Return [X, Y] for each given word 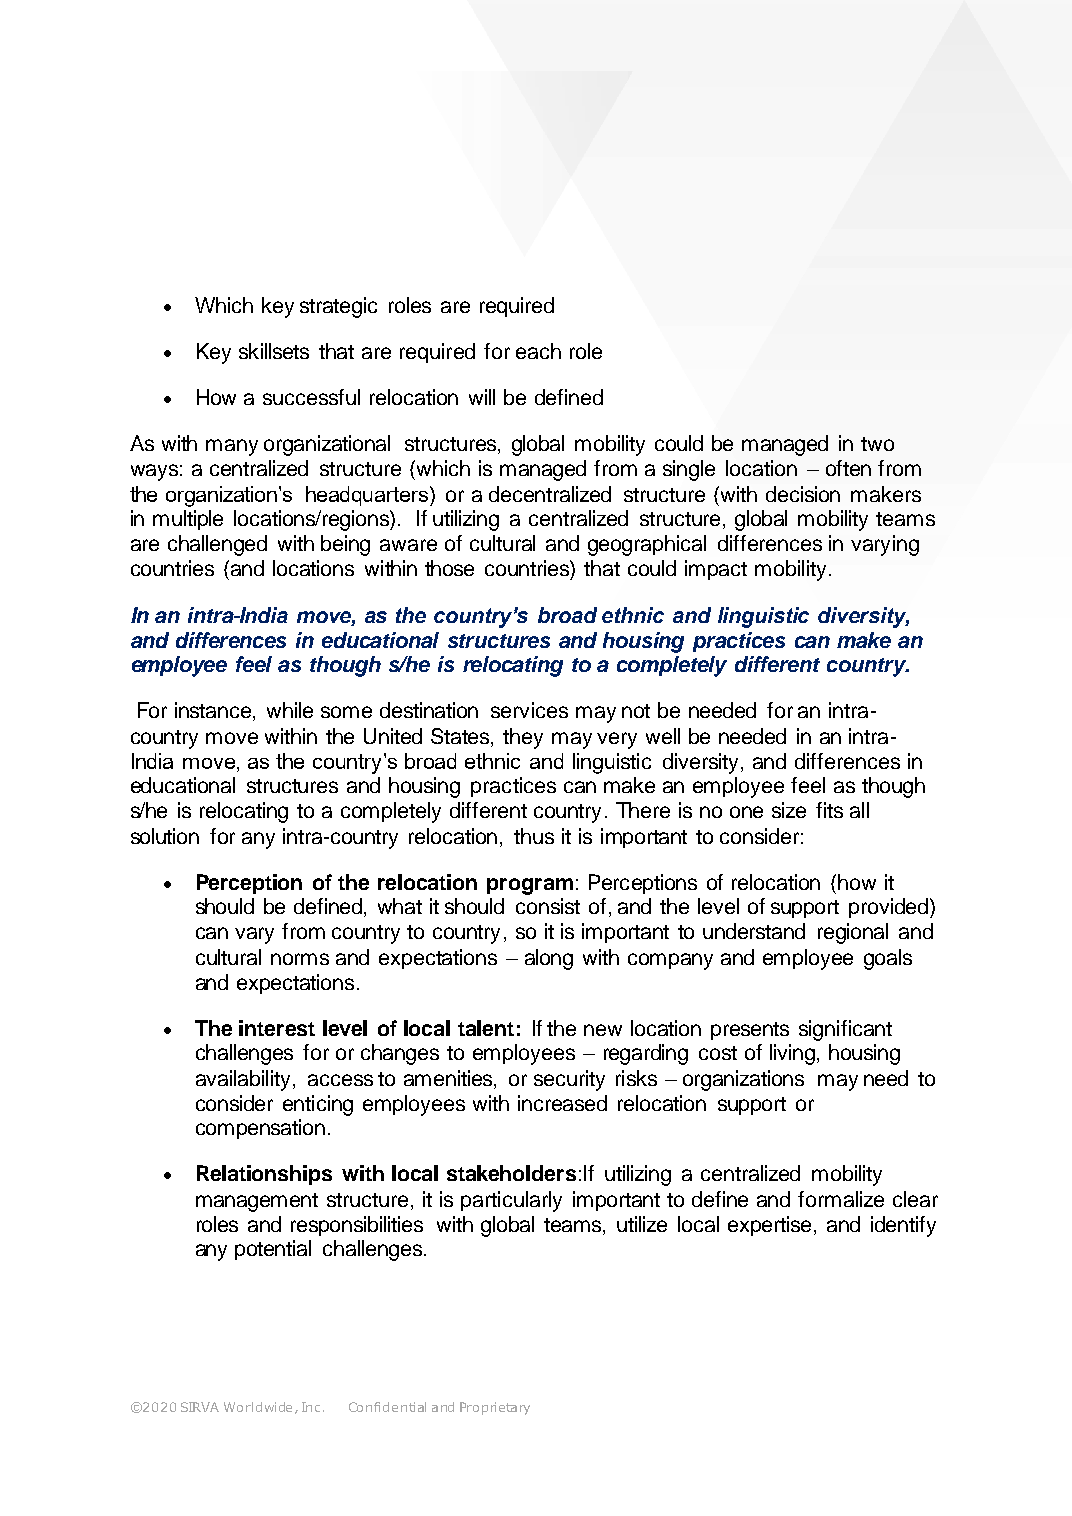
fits [829, 810]
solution [165, 836]
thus [534, 836]
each [538, 351]
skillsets [274, 351]
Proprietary [495, 1408]
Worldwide [258, 1407]
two [877, 444]
